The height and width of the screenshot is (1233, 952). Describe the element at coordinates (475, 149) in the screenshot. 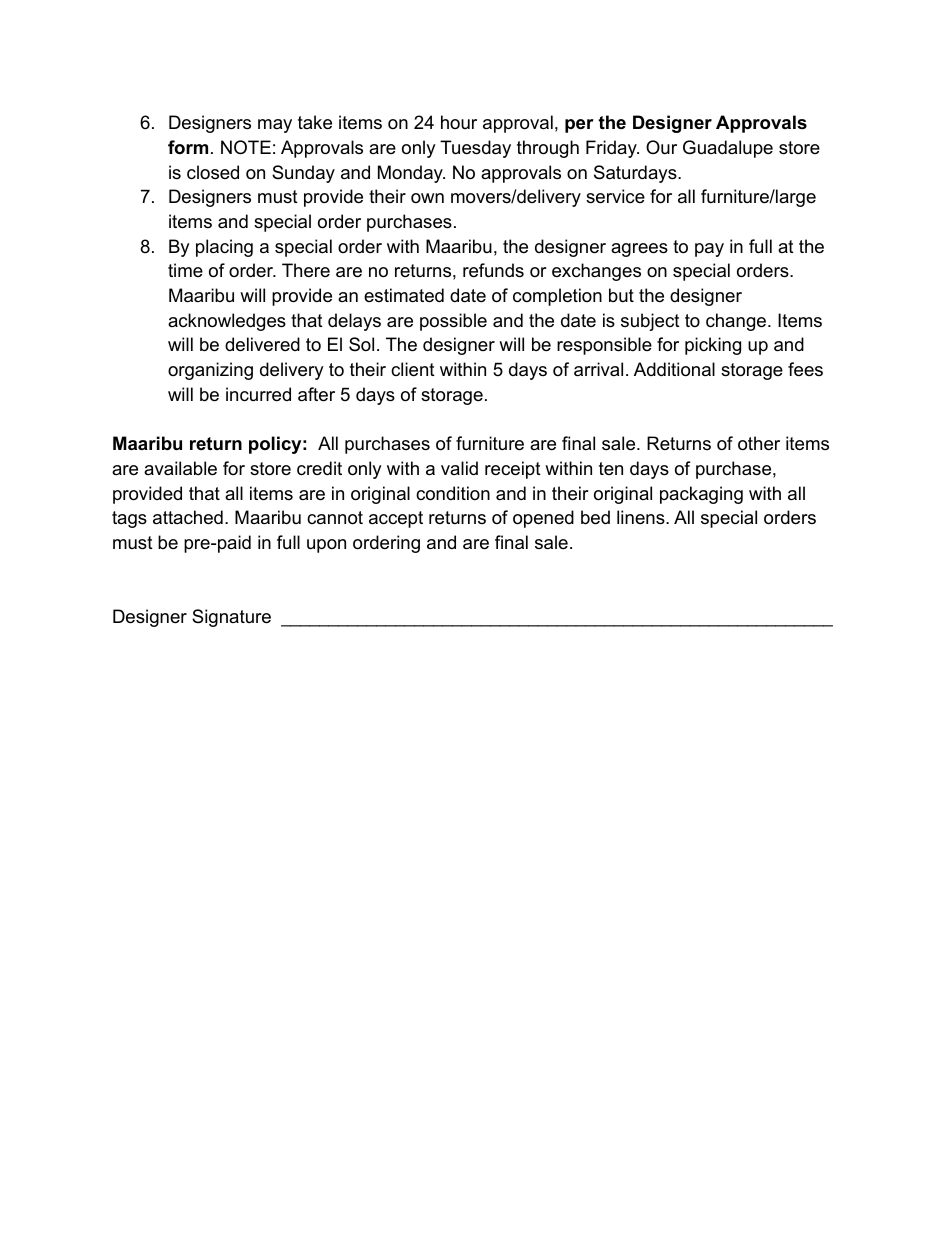

I see `Tuesday` at that location.
